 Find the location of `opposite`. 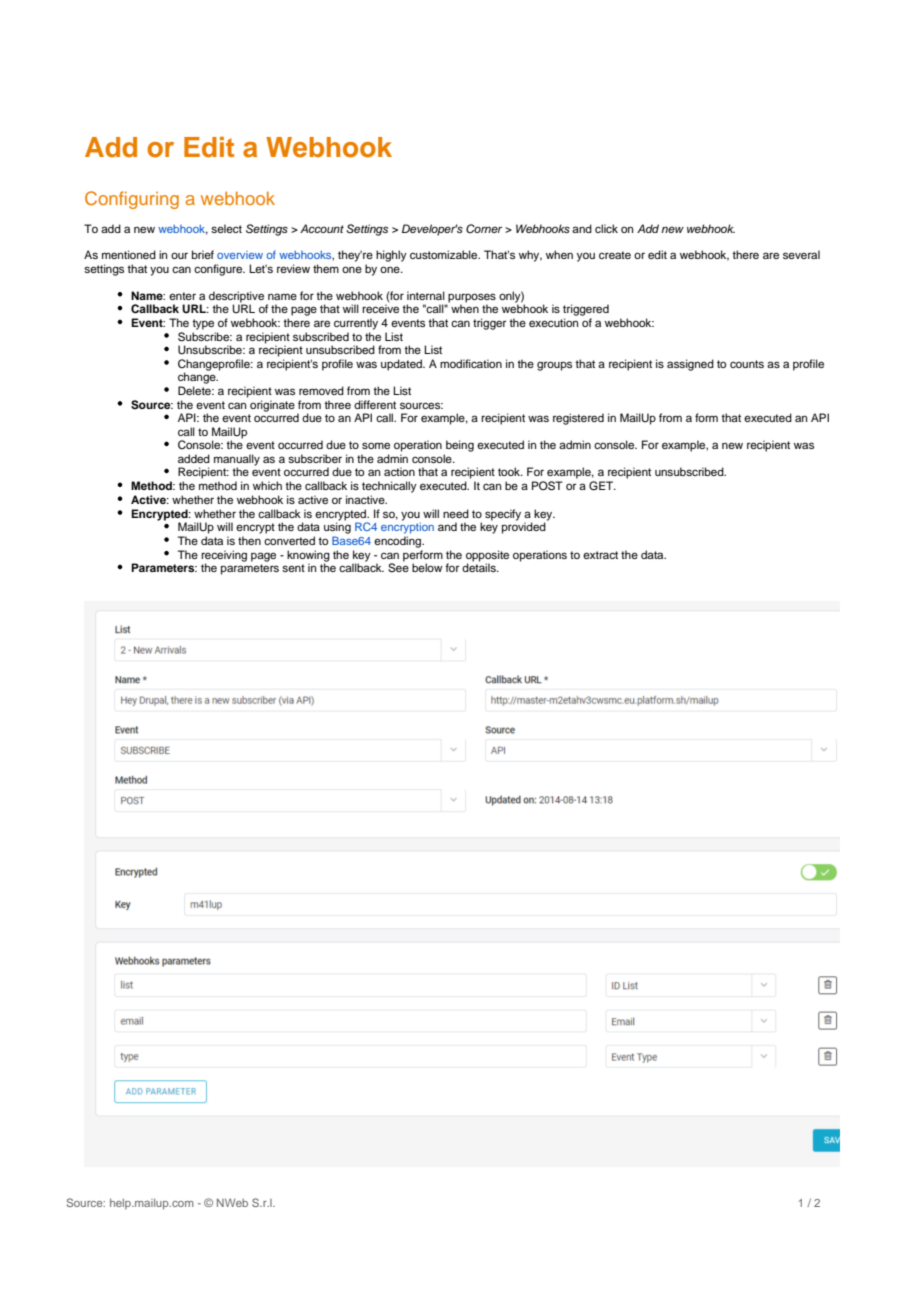

opposite is located at coordinates (487, 556).
